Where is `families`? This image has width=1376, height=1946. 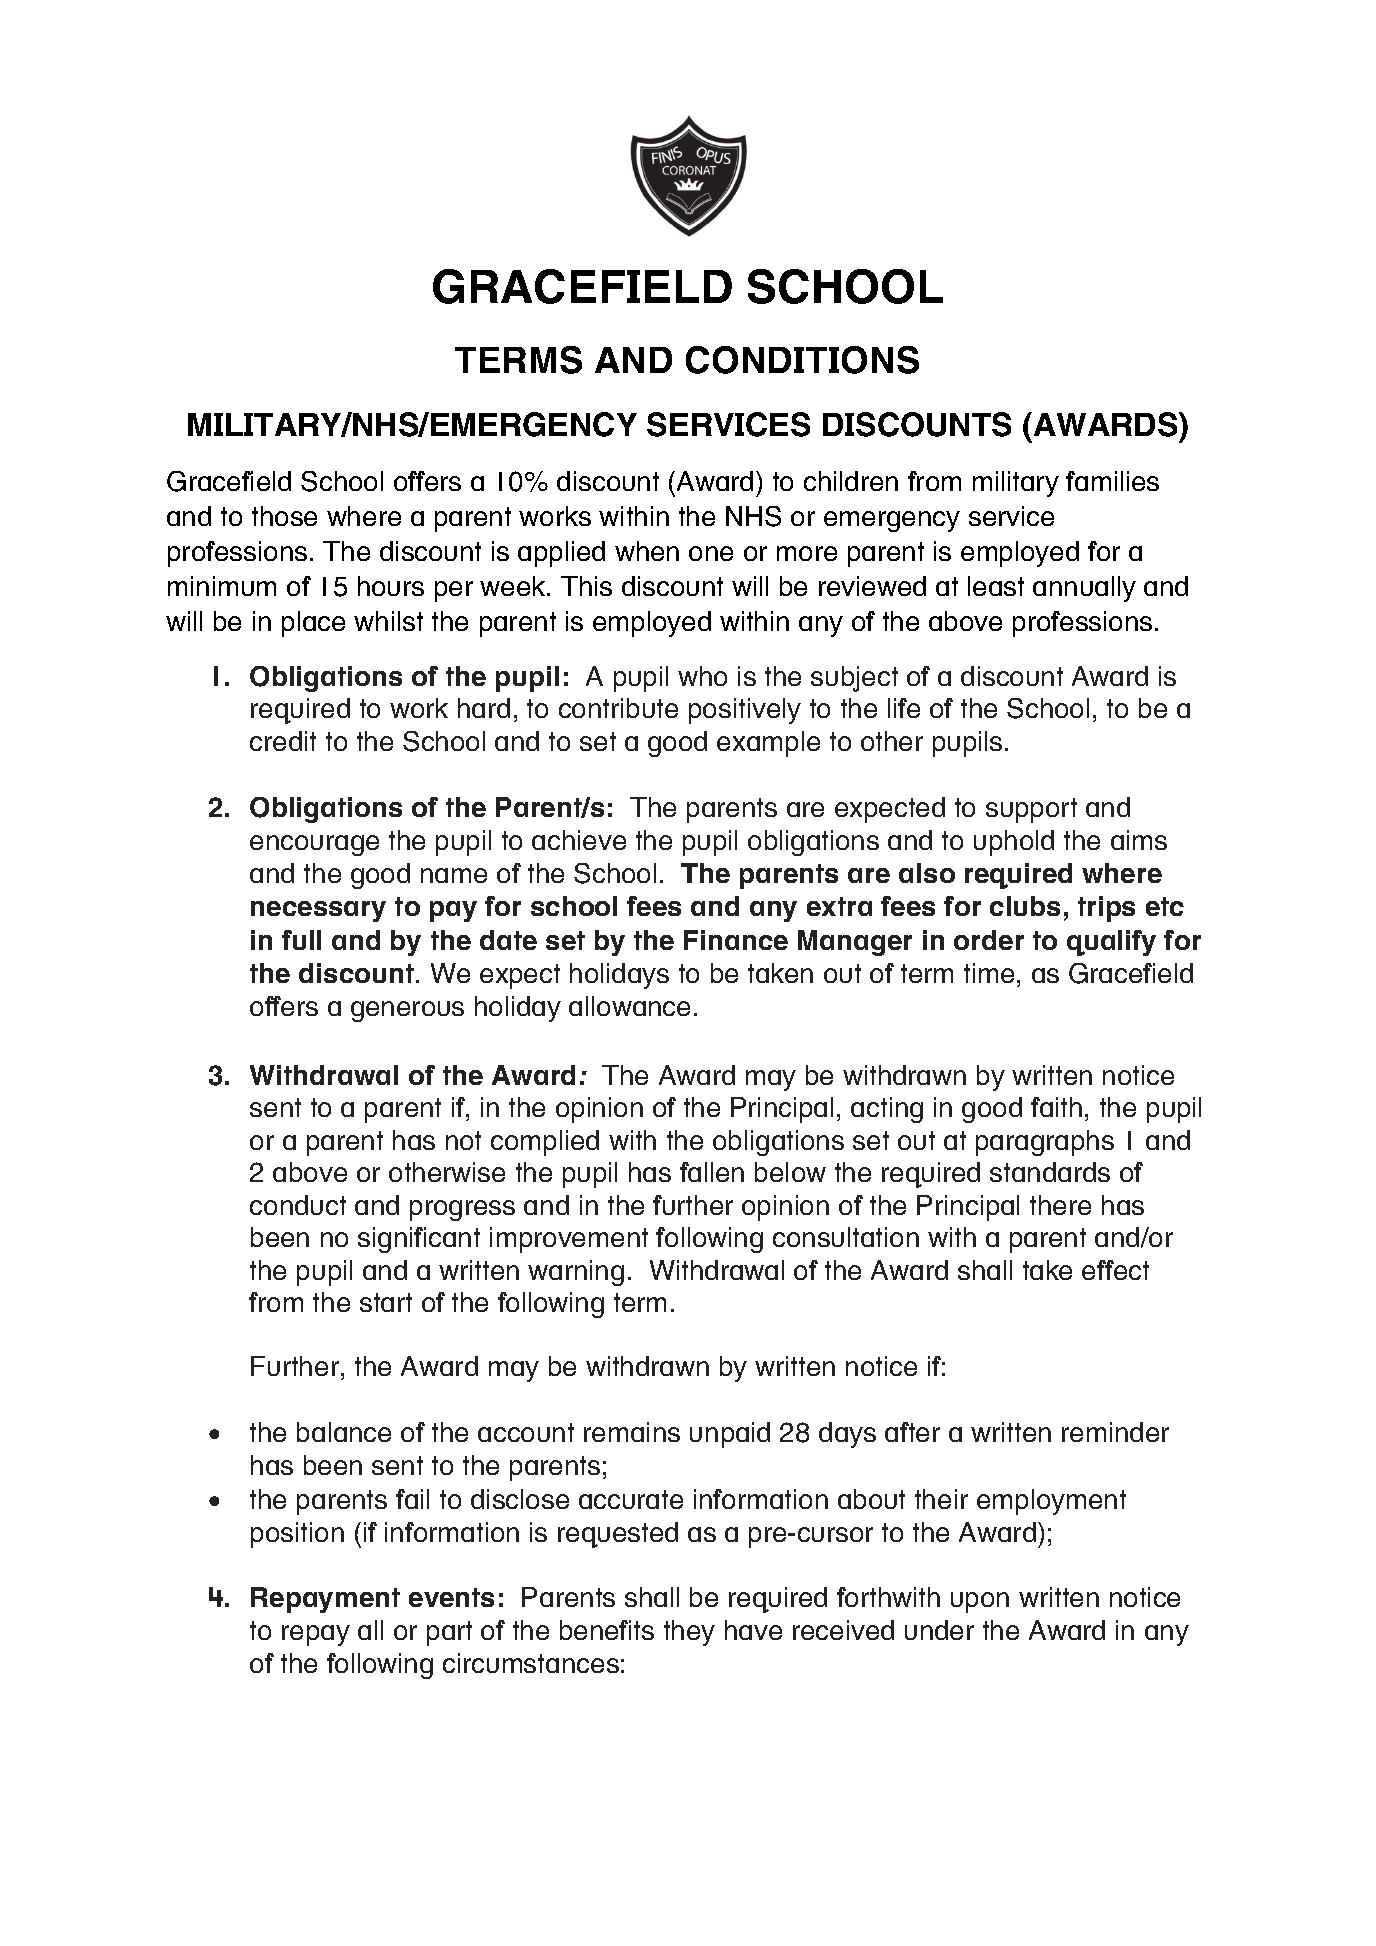 families is located at coordinates (1112, 481).
